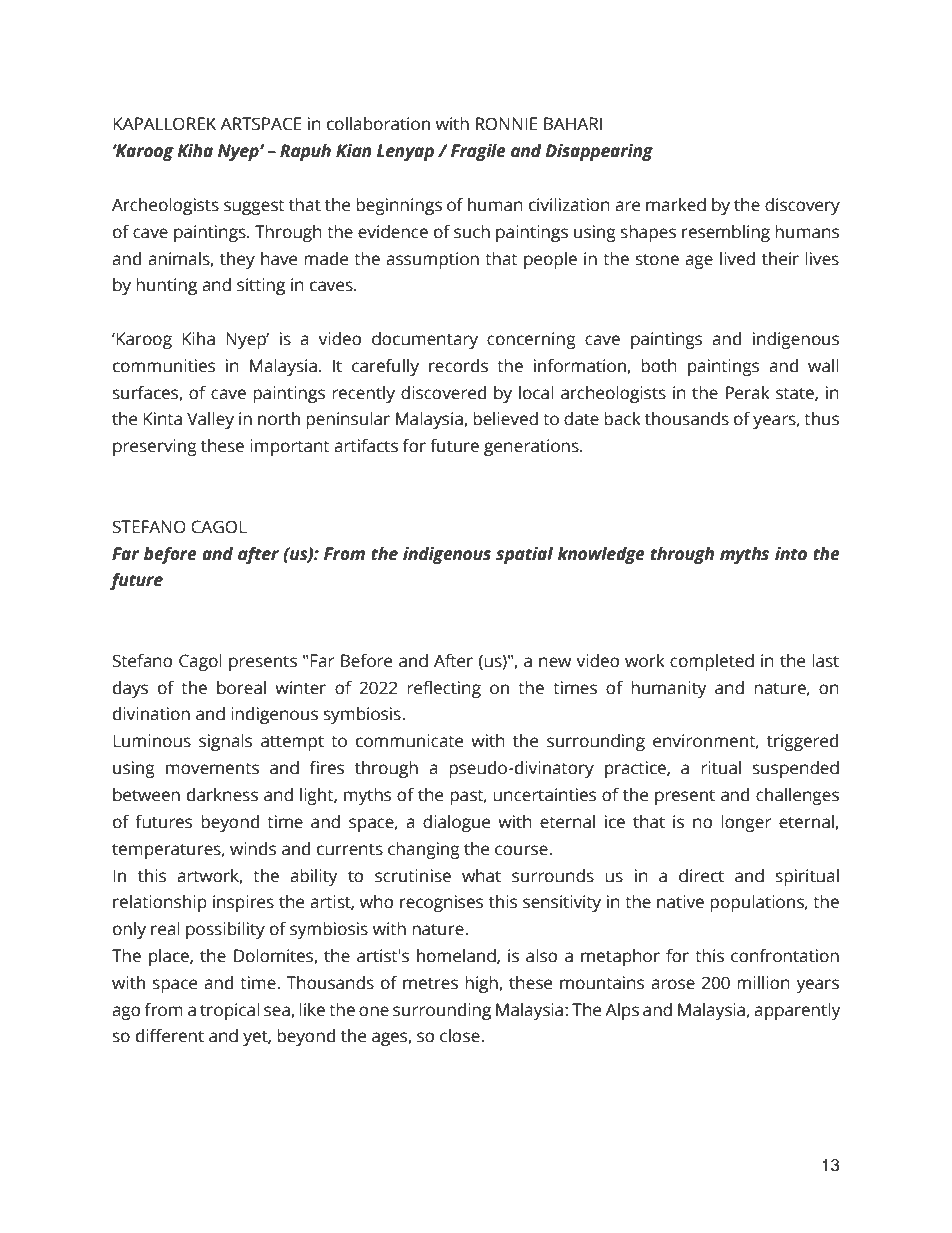 This page has height=1233, width=952. I want to click on longer, so click(746, 823).
